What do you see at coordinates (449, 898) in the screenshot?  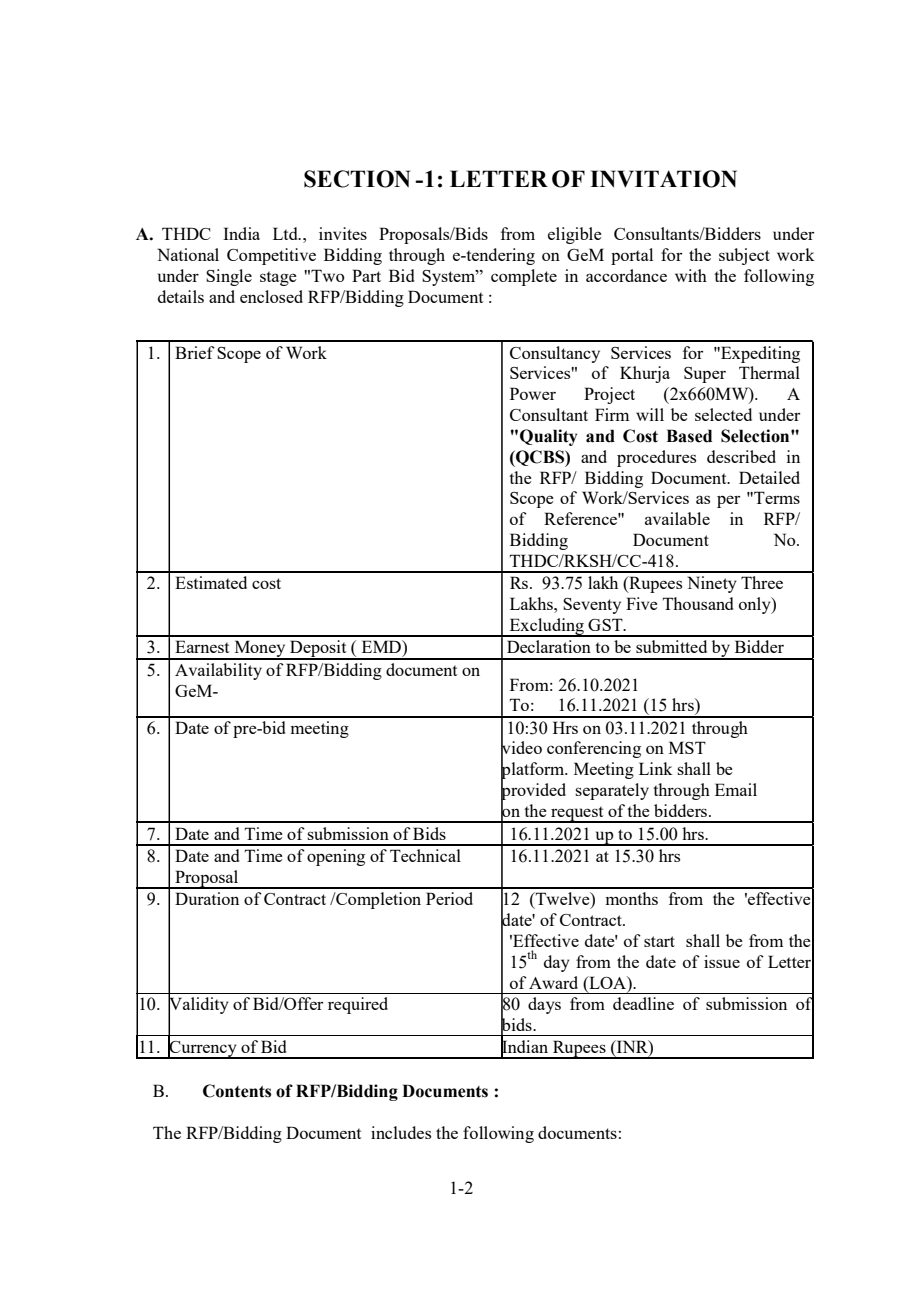 I see `Period` at bounding box center [449, 898].
